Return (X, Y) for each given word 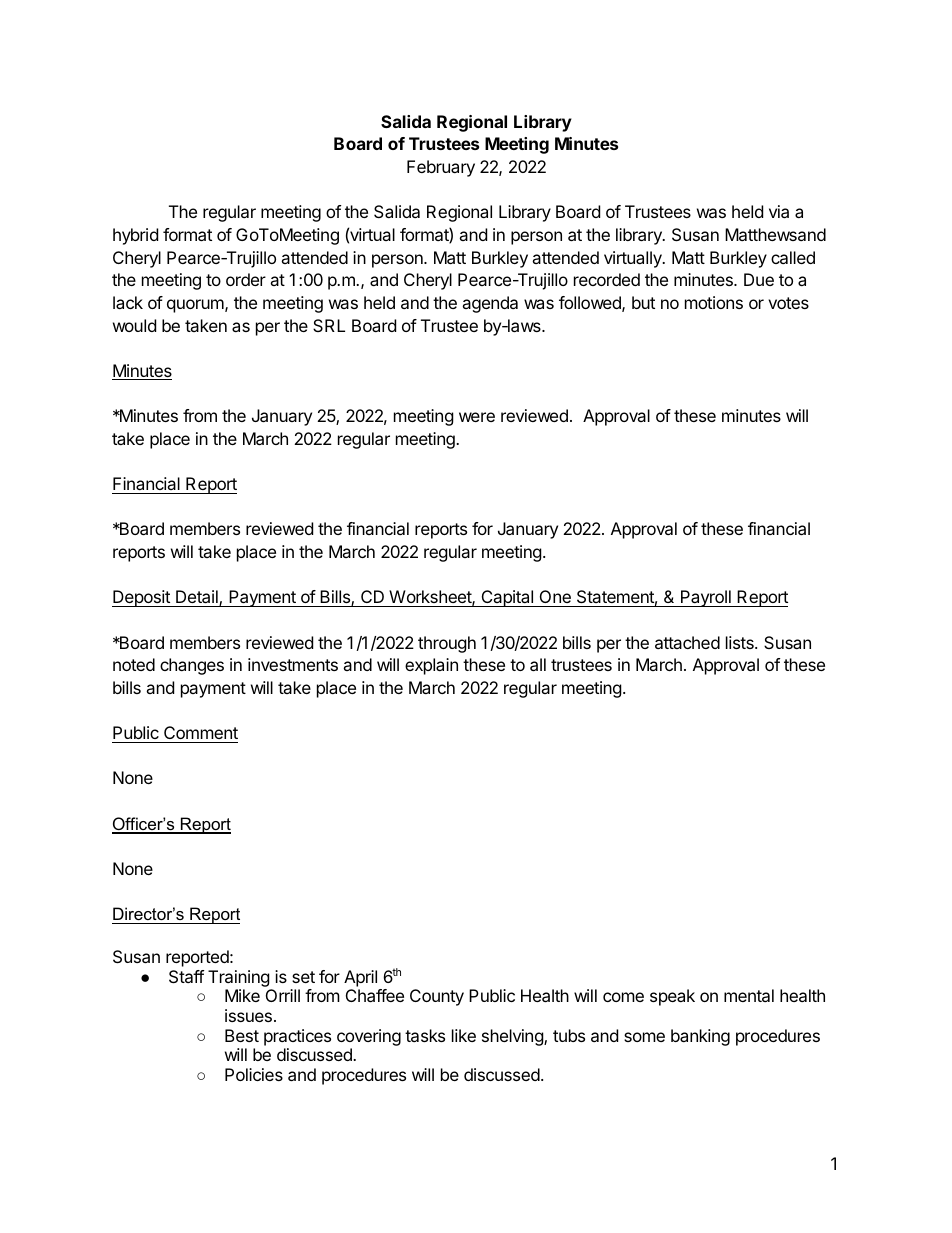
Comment (200, 734)
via (779, 211)
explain (431, 666)
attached (687, 642)
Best (242, 1035)
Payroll (706, 598)
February (441, 168)
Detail (197, 598)
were (477, 417)
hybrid (135, 236)
